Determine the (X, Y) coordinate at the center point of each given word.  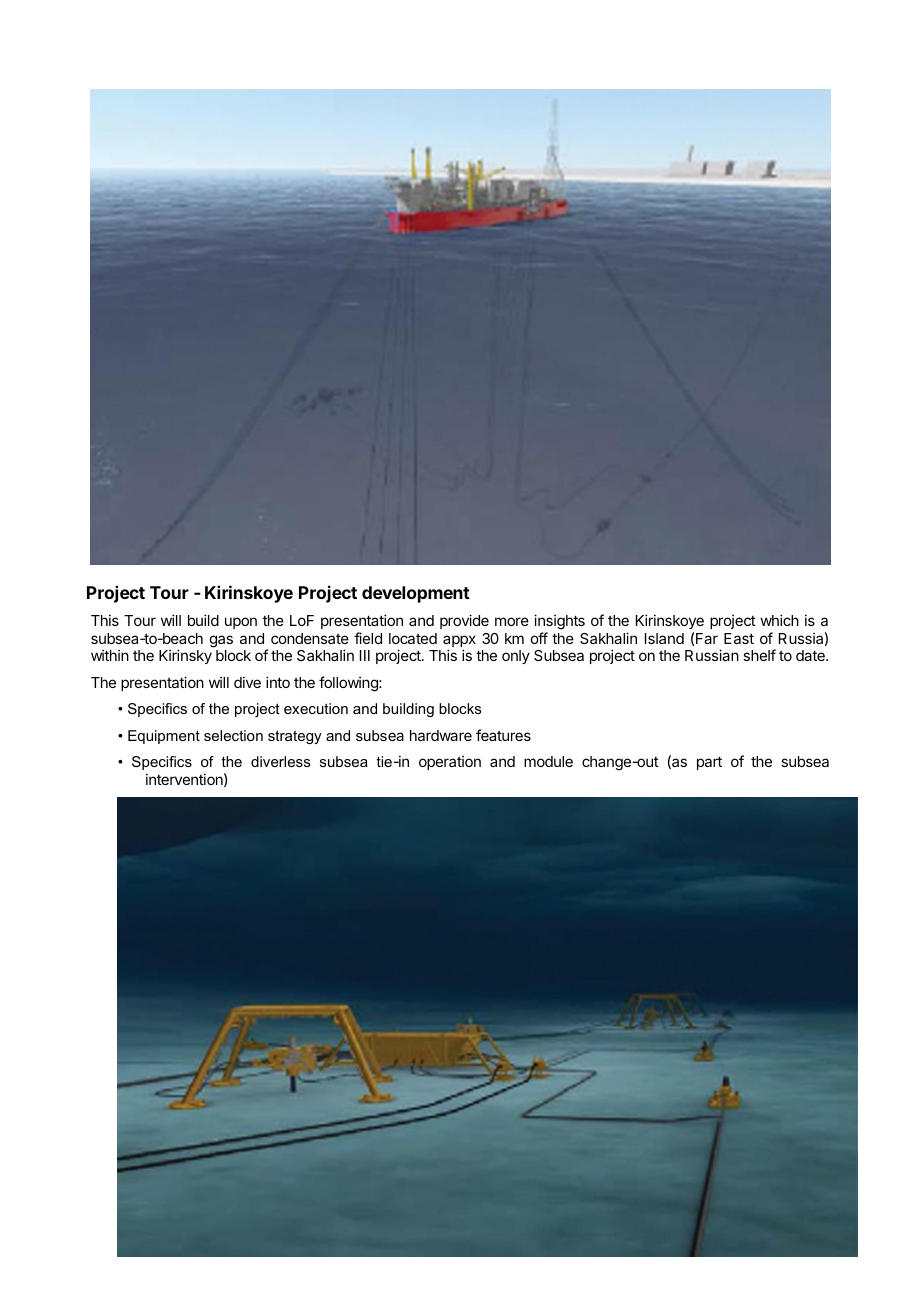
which (779, 620)
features (503, 735)
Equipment (164, 737)
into (278, 682)
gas (221, 641)
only (516, 657)
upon (241, 623)
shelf (759, 655)
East (739, 638)
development (416, 594)
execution (316, 708)
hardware (441, 735)
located (413, 638)
